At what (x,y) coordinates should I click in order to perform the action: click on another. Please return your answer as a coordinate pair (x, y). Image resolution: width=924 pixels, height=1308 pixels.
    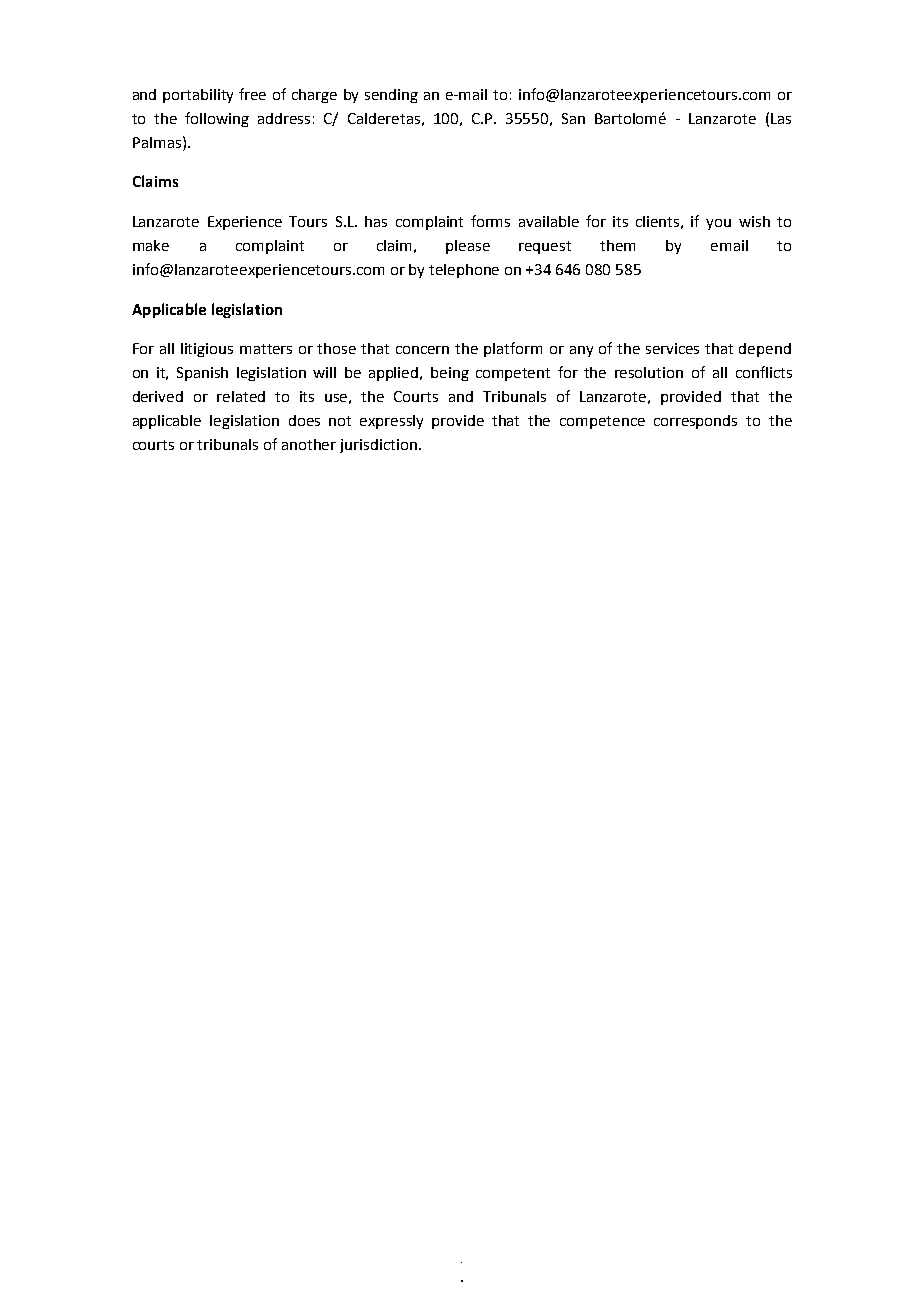
    Looking at the image, I should click on (309, 444).
